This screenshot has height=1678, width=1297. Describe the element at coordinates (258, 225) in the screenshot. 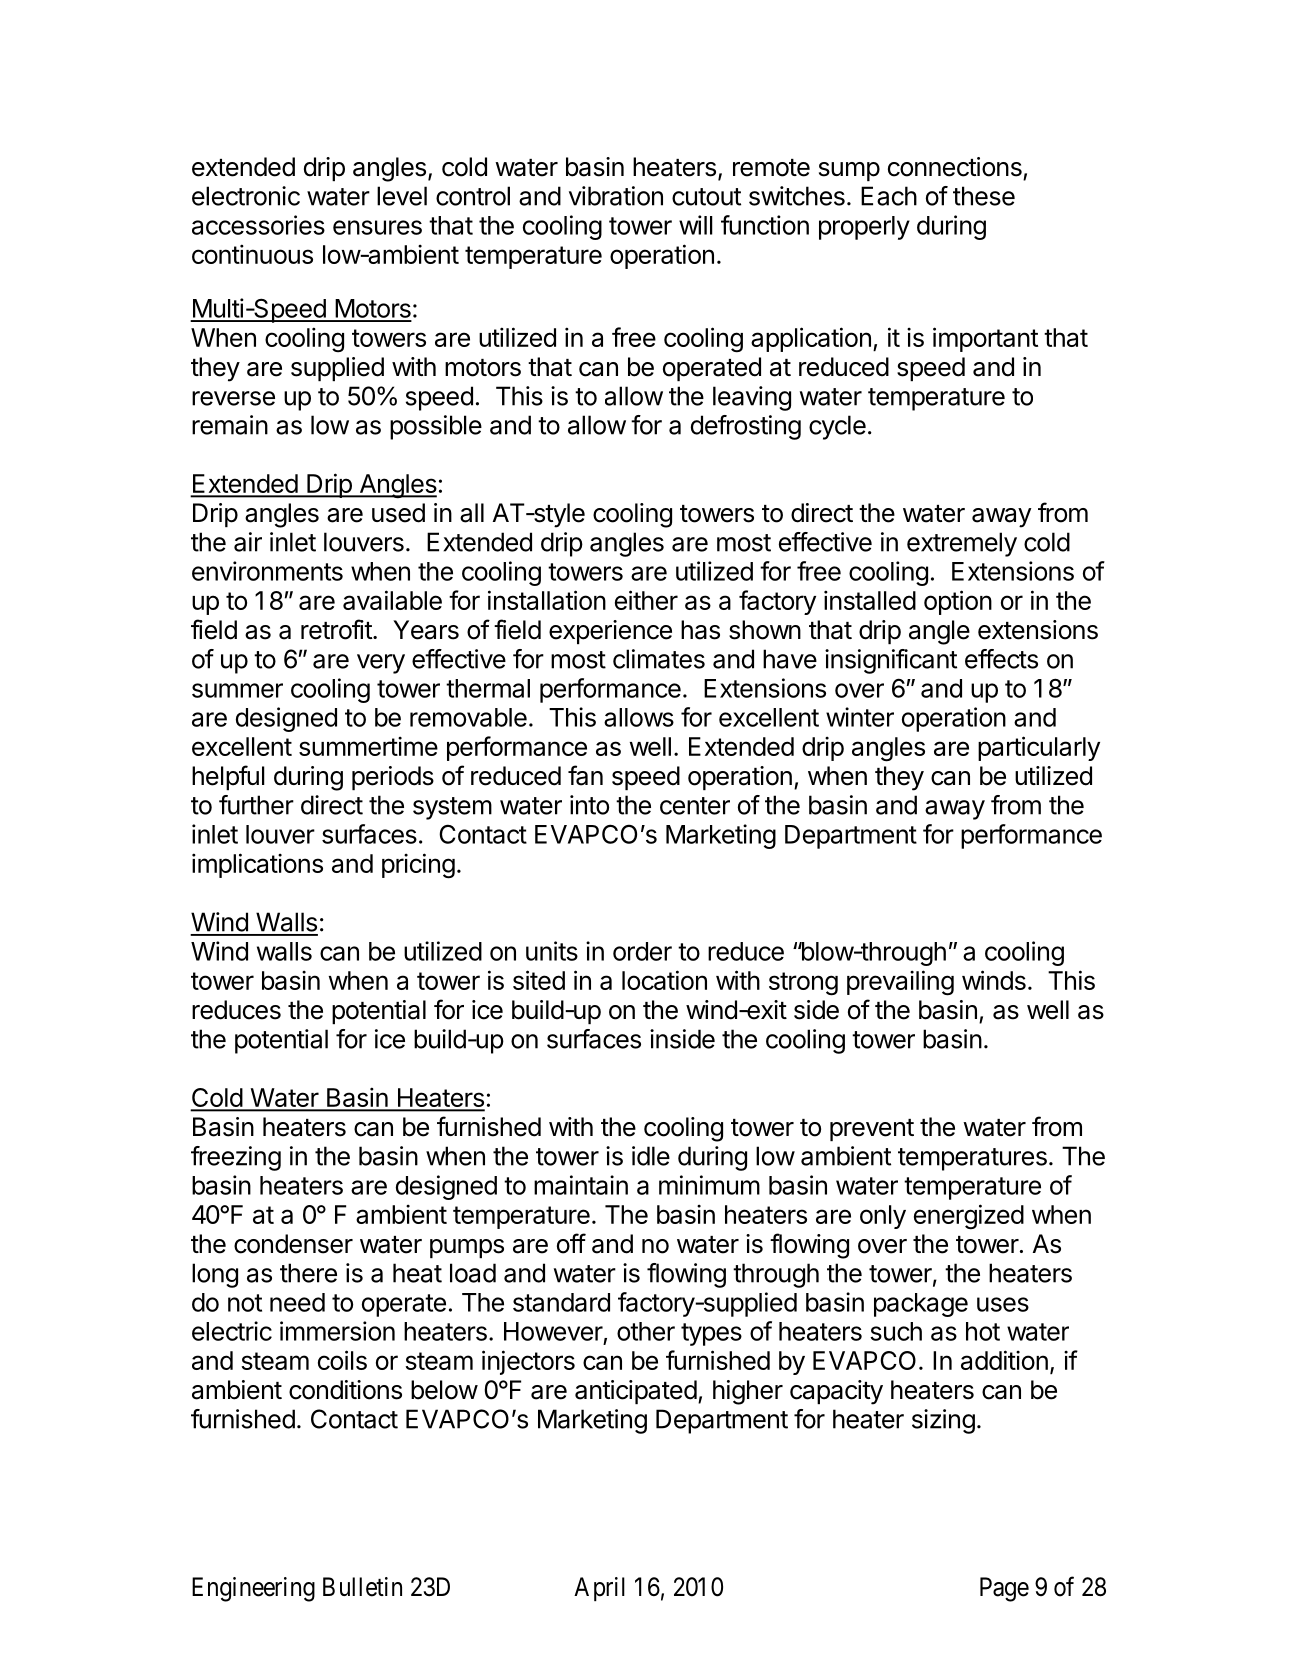

I see `accessories` at that location.
